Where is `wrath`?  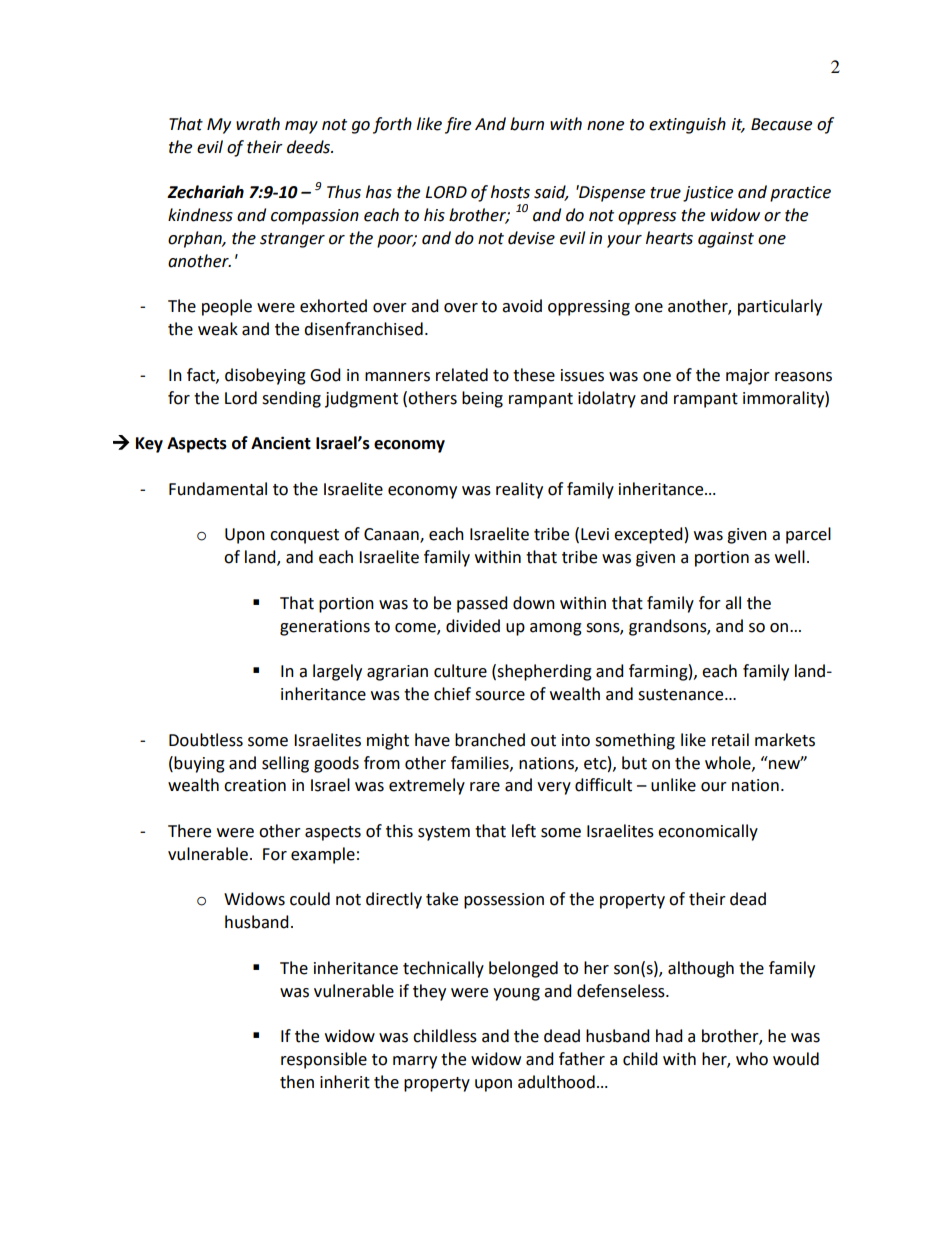
wrath is located at coordinates (258, 124).
